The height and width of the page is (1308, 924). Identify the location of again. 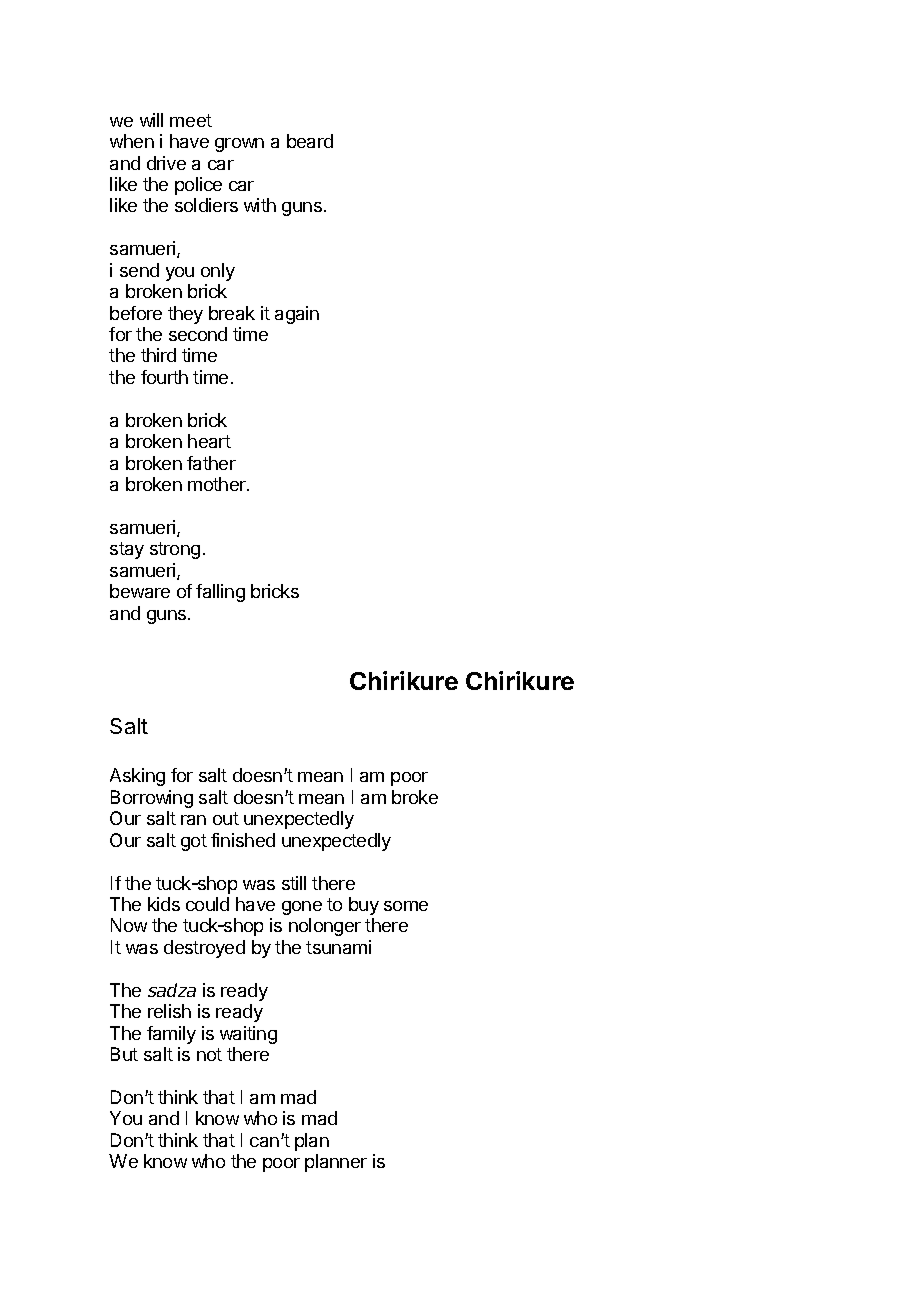
(297, 315).
